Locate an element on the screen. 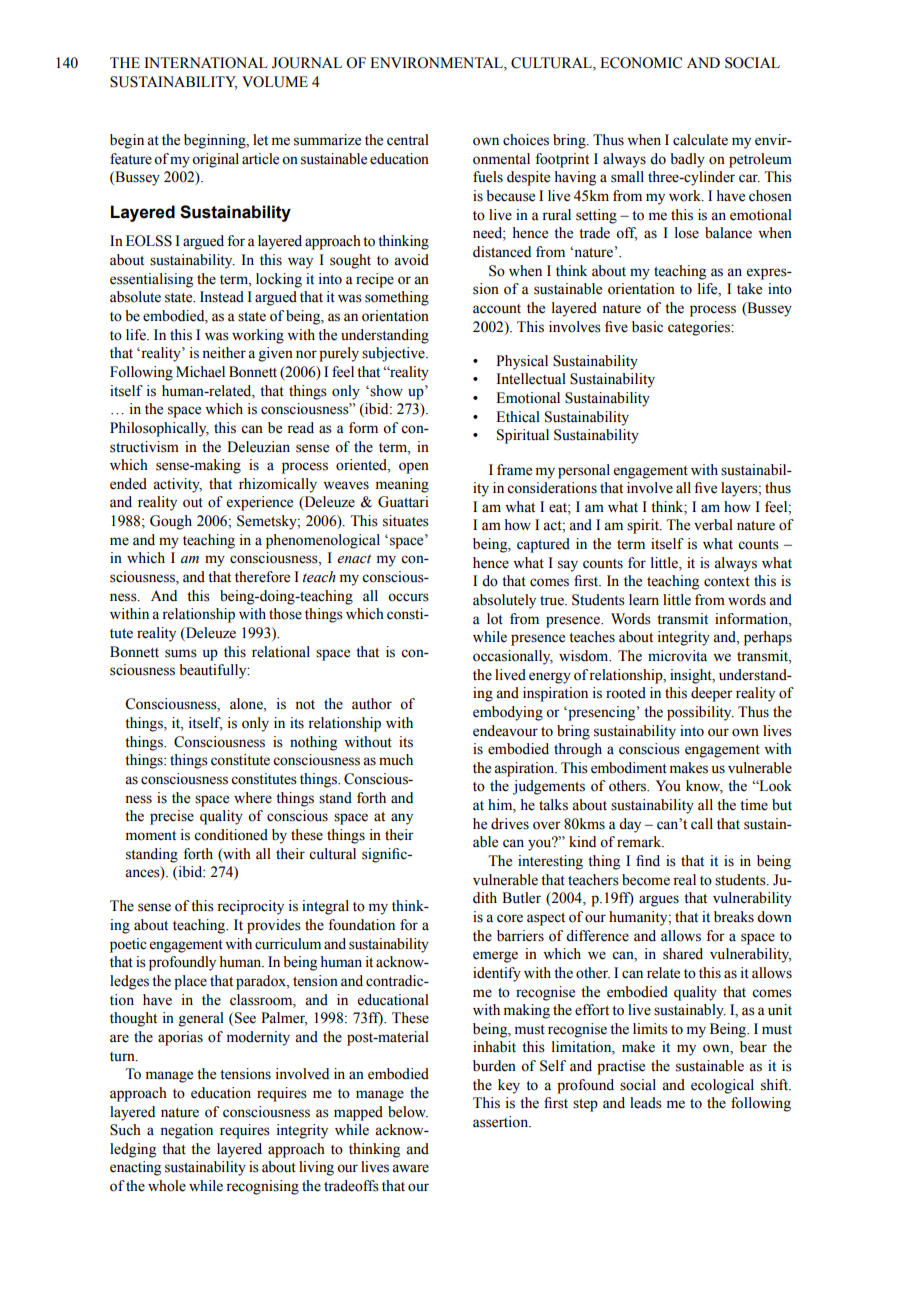  precise is located at coordinates (172, 817).
